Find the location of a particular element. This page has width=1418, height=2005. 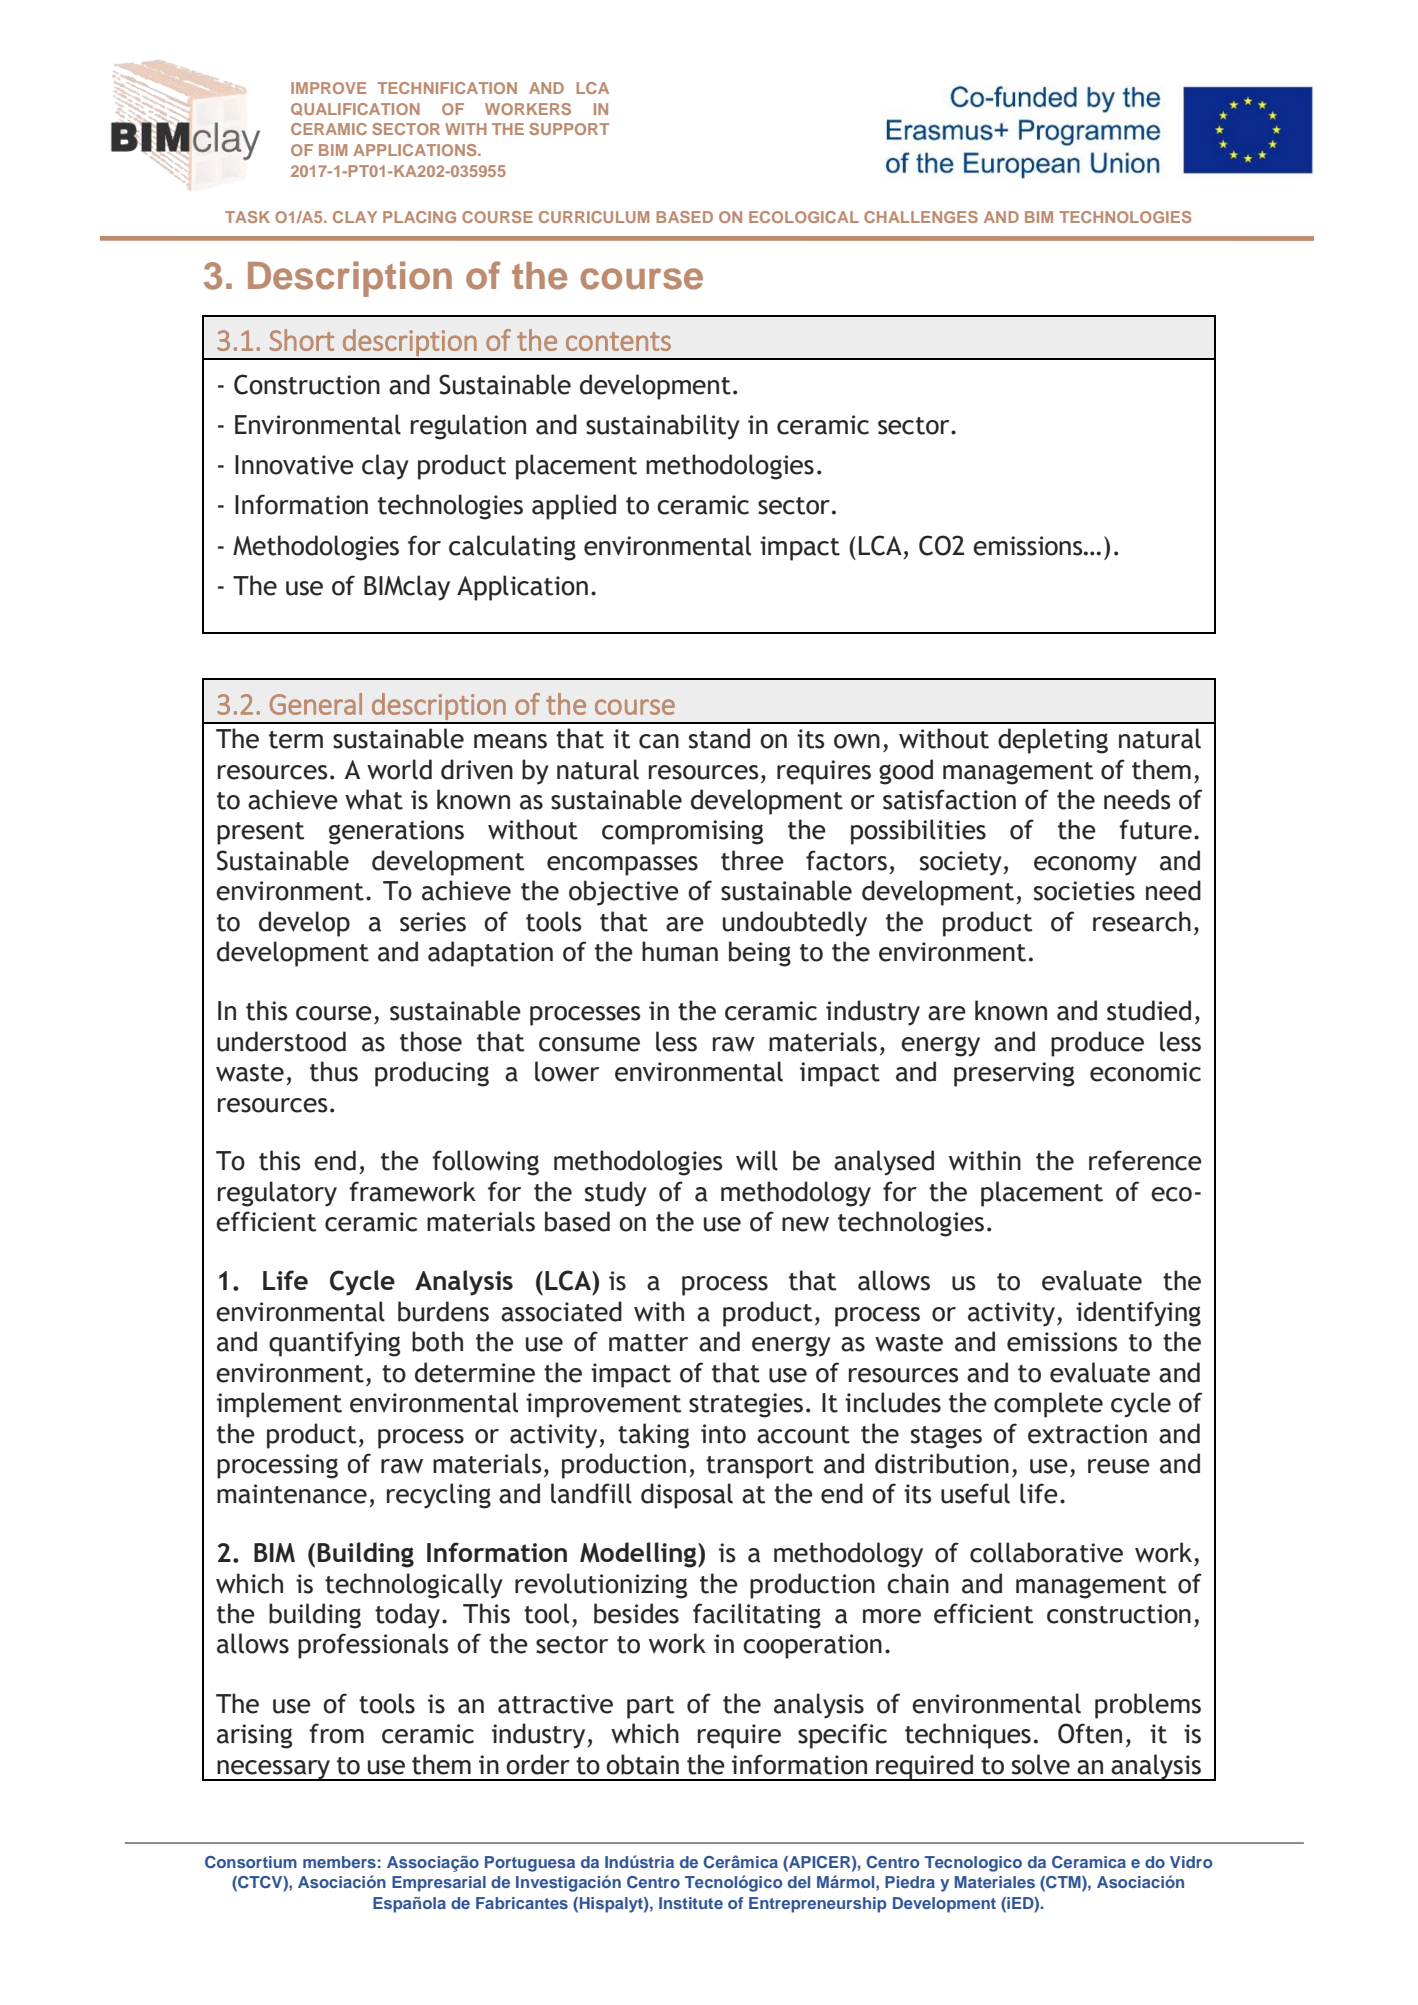

ECOLOGICAL is located at coordinates (804, 217).
